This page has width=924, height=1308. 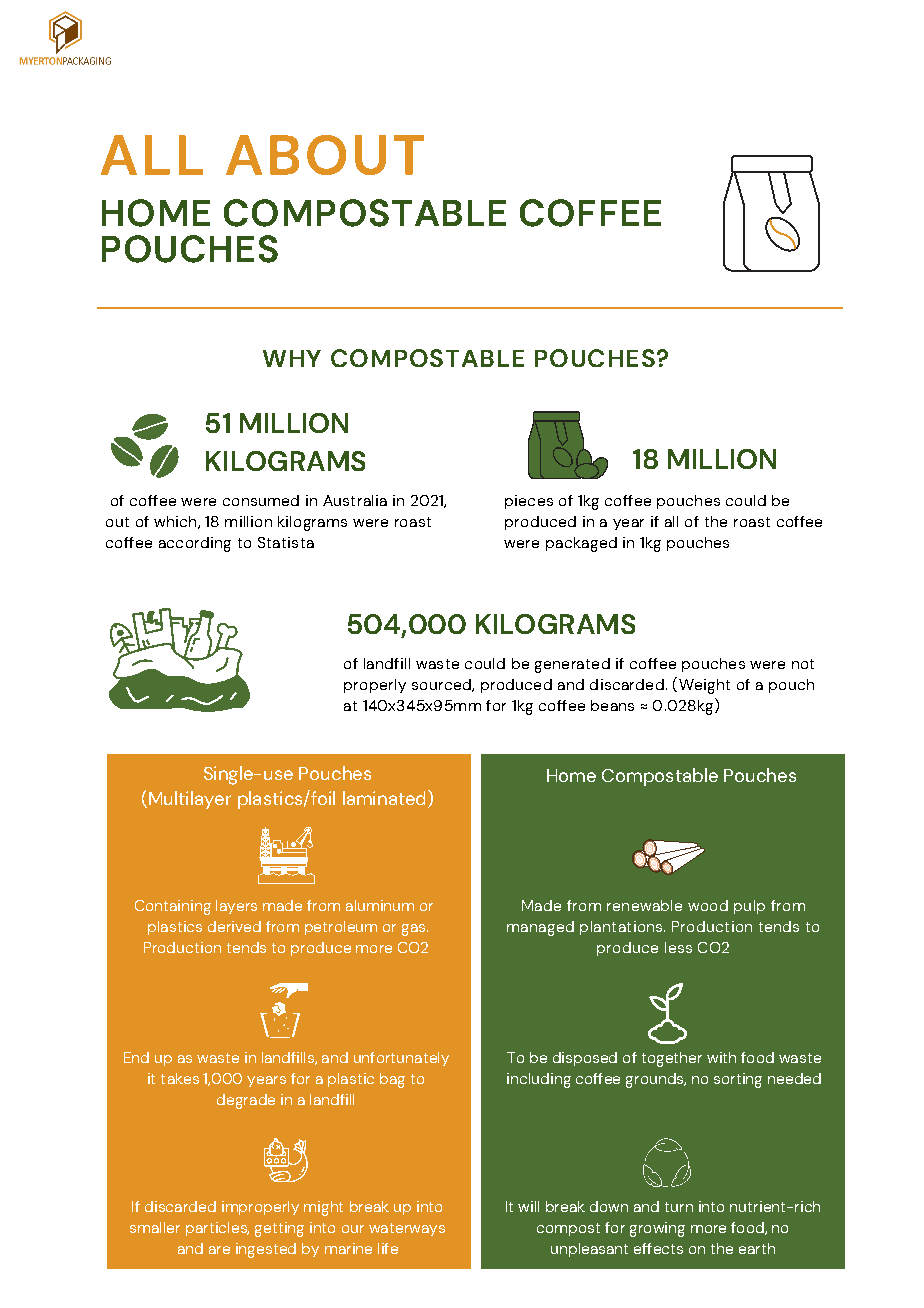 What do you see at coordinates (540, 928) in the page?
I see `managed` at bounding box center [540, 928].
